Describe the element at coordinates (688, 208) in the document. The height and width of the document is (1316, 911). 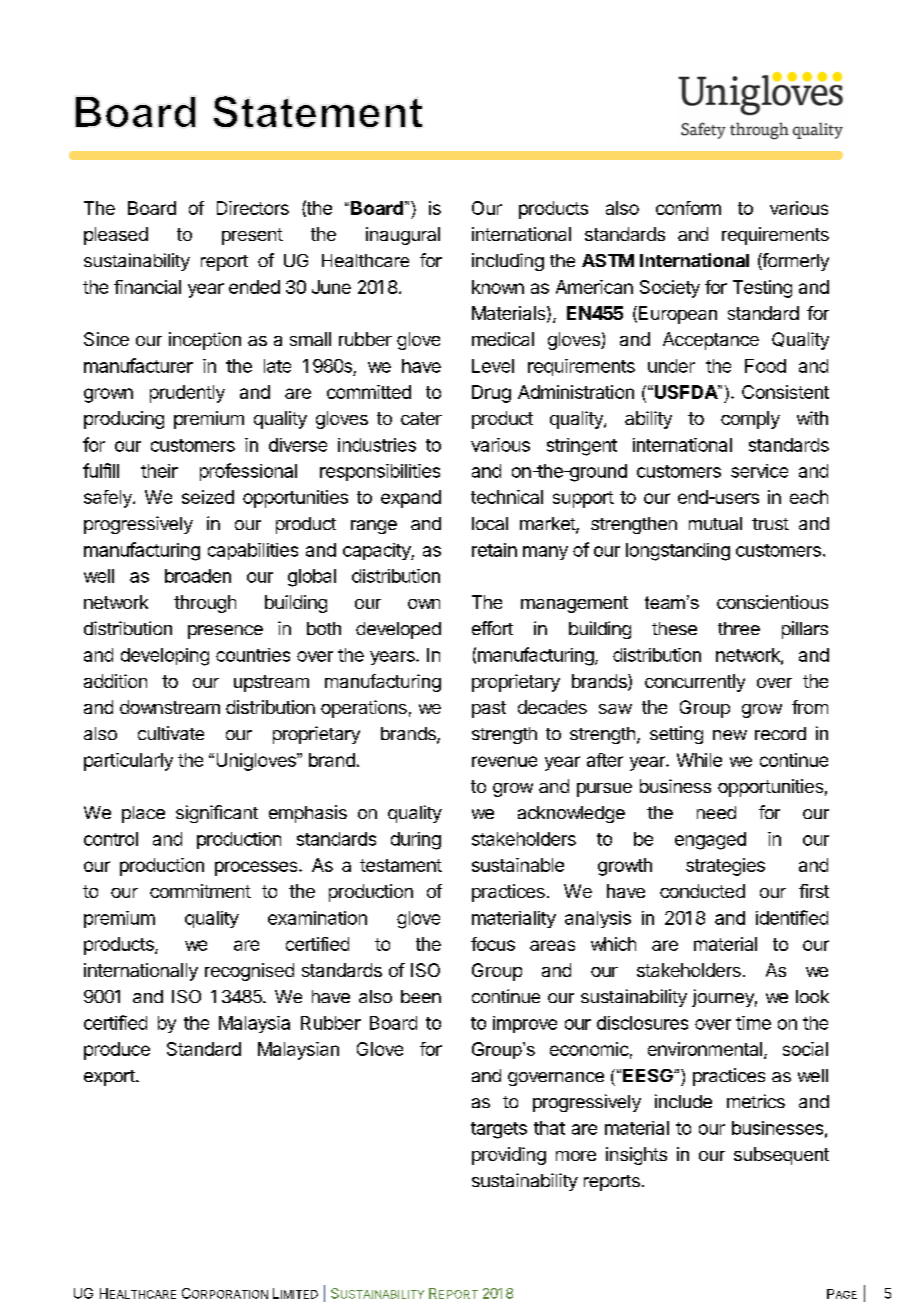
I see `conform` at that location.
